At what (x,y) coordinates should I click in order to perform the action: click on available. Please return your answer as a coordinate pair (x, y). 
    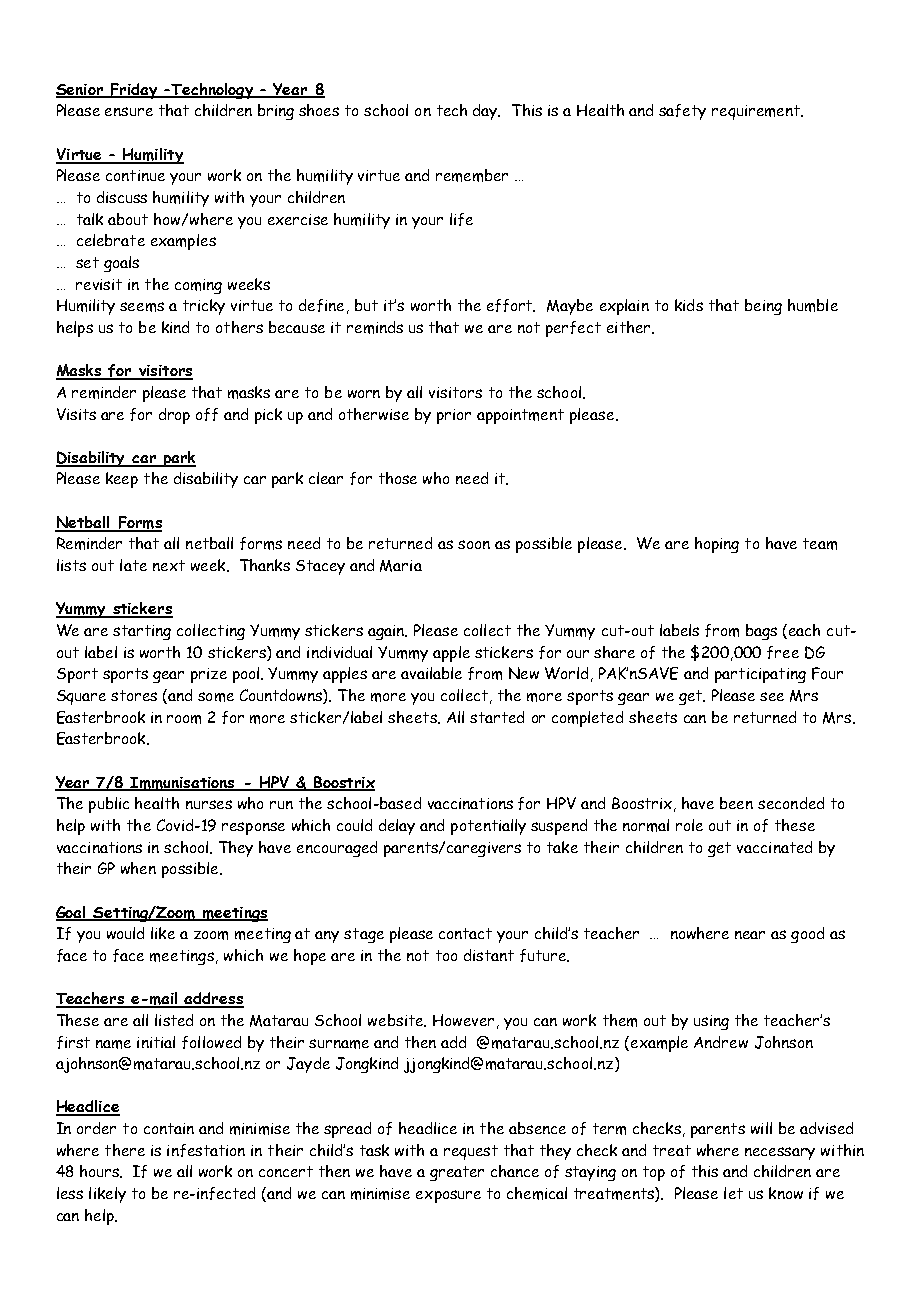
    Looking at the image, I should click on (431, 673).
